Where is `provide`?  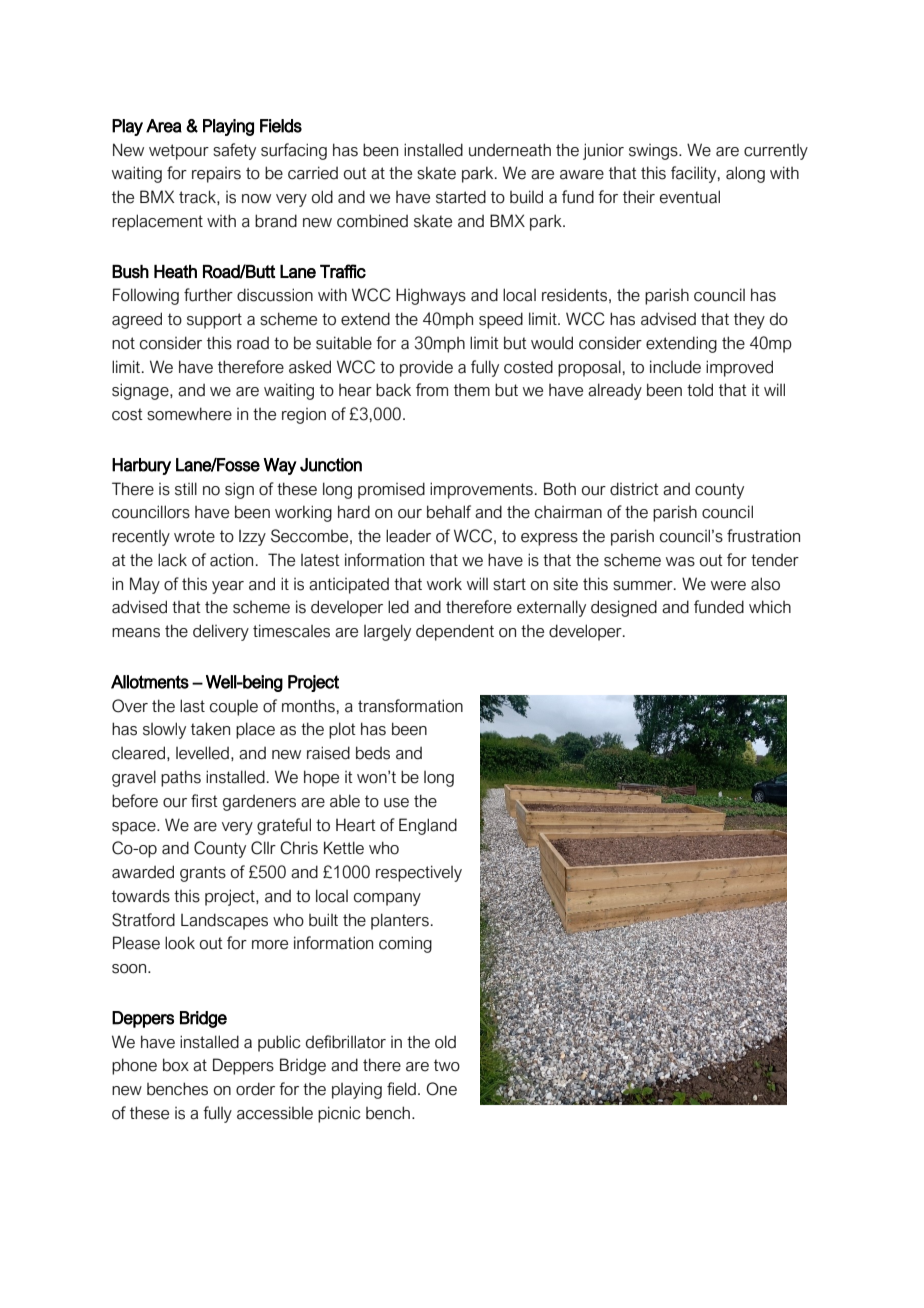
provide is located at coordinates (426, 368).
